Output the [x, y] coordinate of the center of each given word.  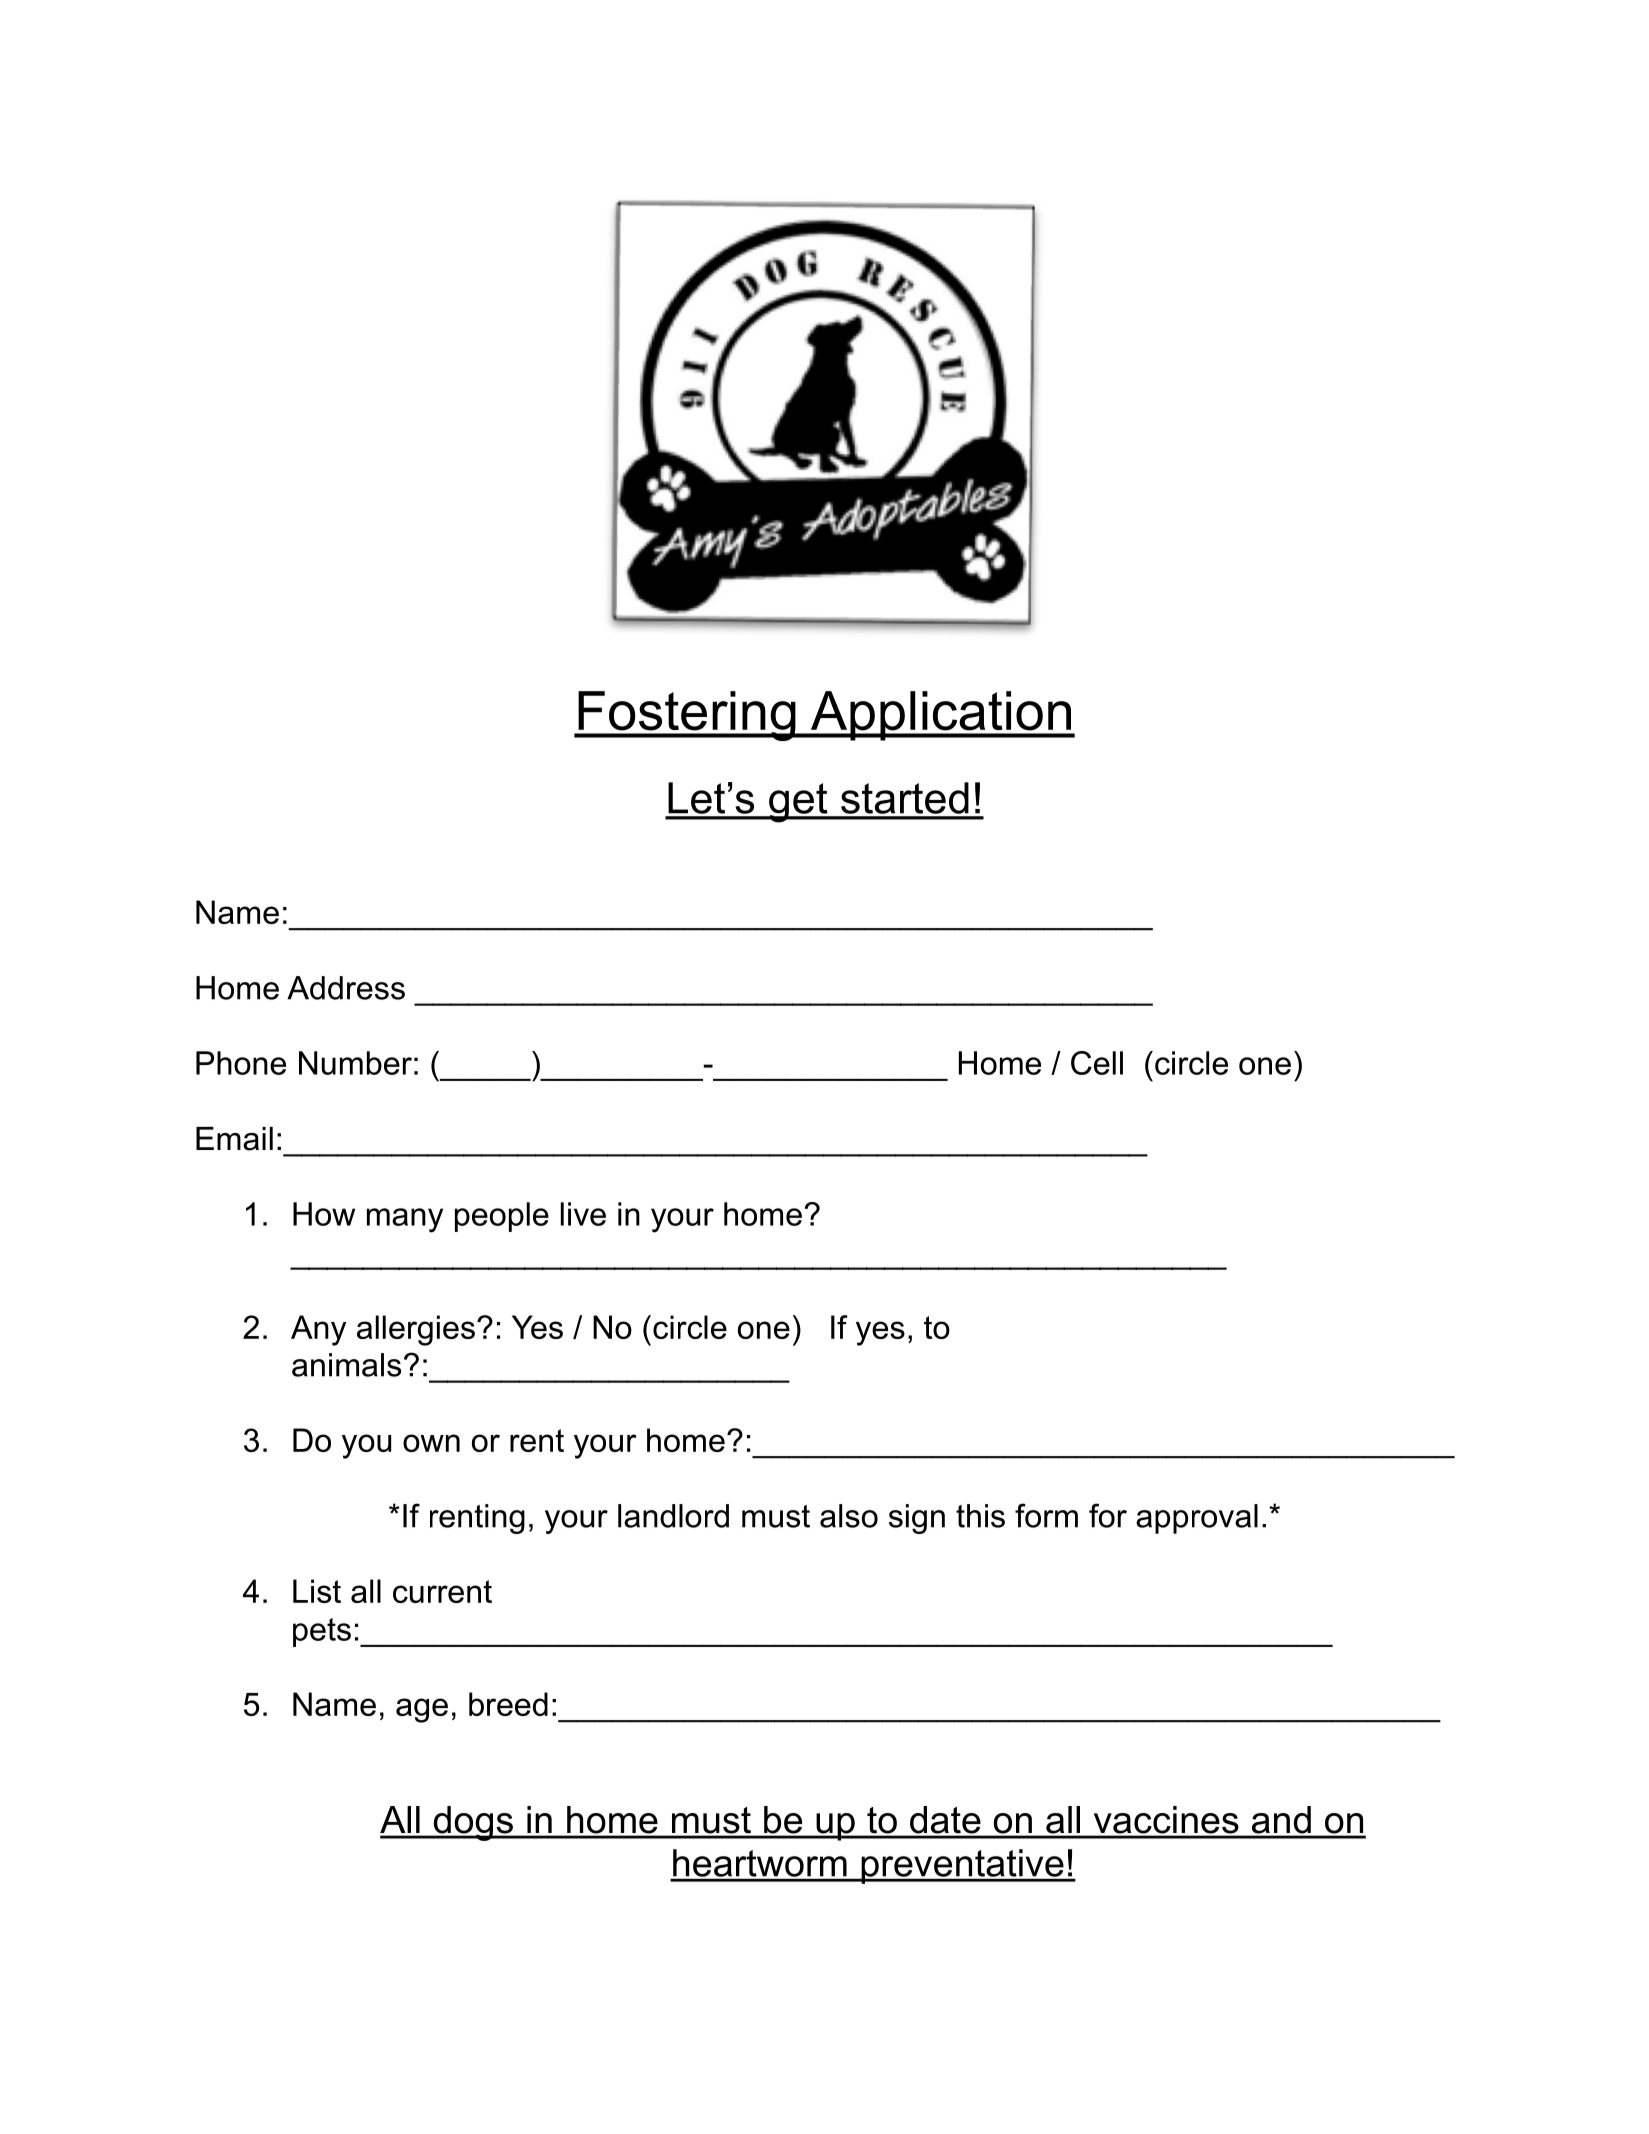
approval [1197, 1519]
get [798, 803]
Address [346, 988]
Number [355, 1063]
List [317, 1591]
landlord [673, 1516]
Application [941, 716]
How [324, 1214]
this [980, 1516]
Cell [1097, 1063]
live [583, 1214]
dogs [473, 1823]
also [849, 1516]
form [1046, 1515]
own [431, 1443]
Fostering [687, 716]
